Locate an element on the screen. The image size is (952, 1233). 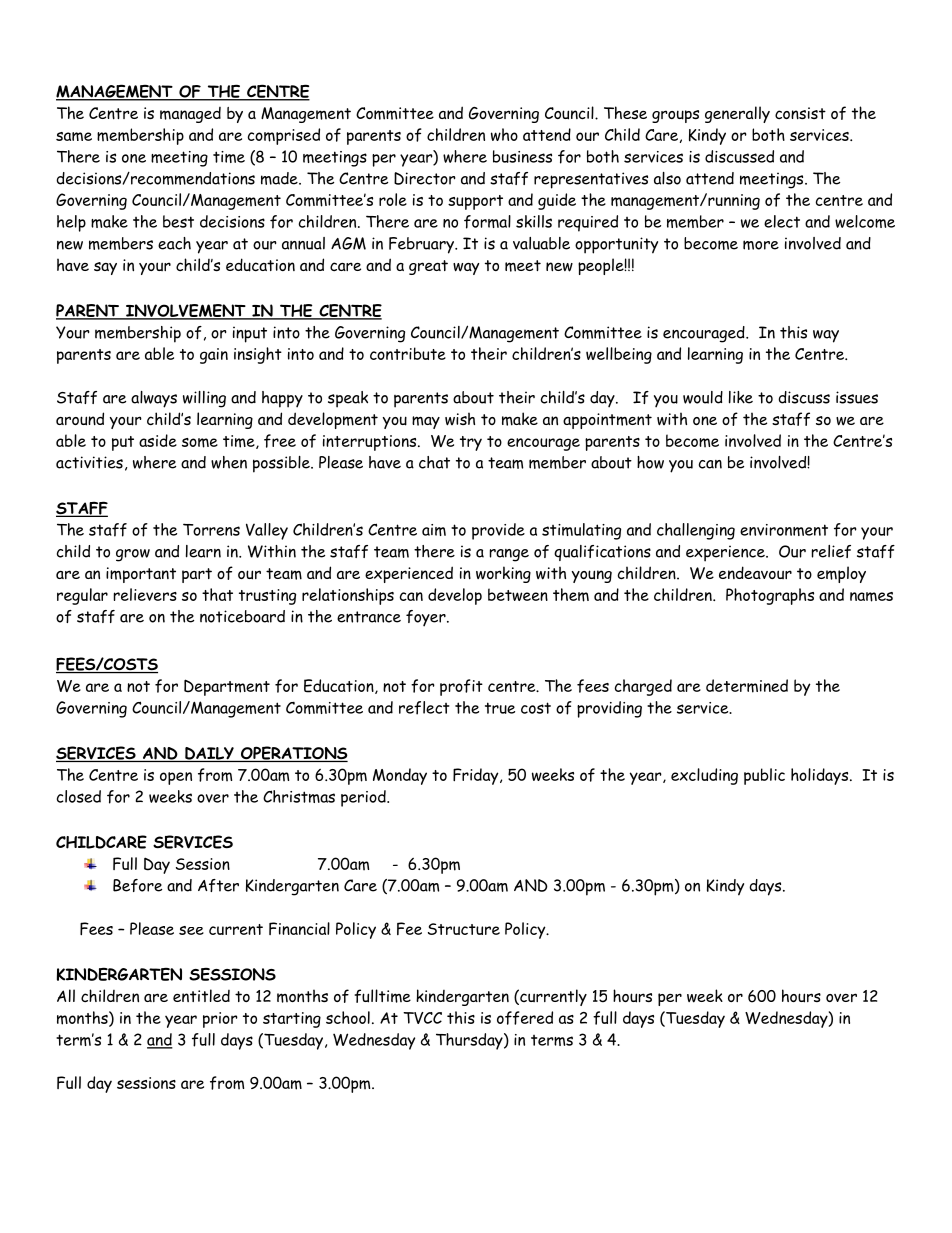
working is located at coordinates (503, 574).
